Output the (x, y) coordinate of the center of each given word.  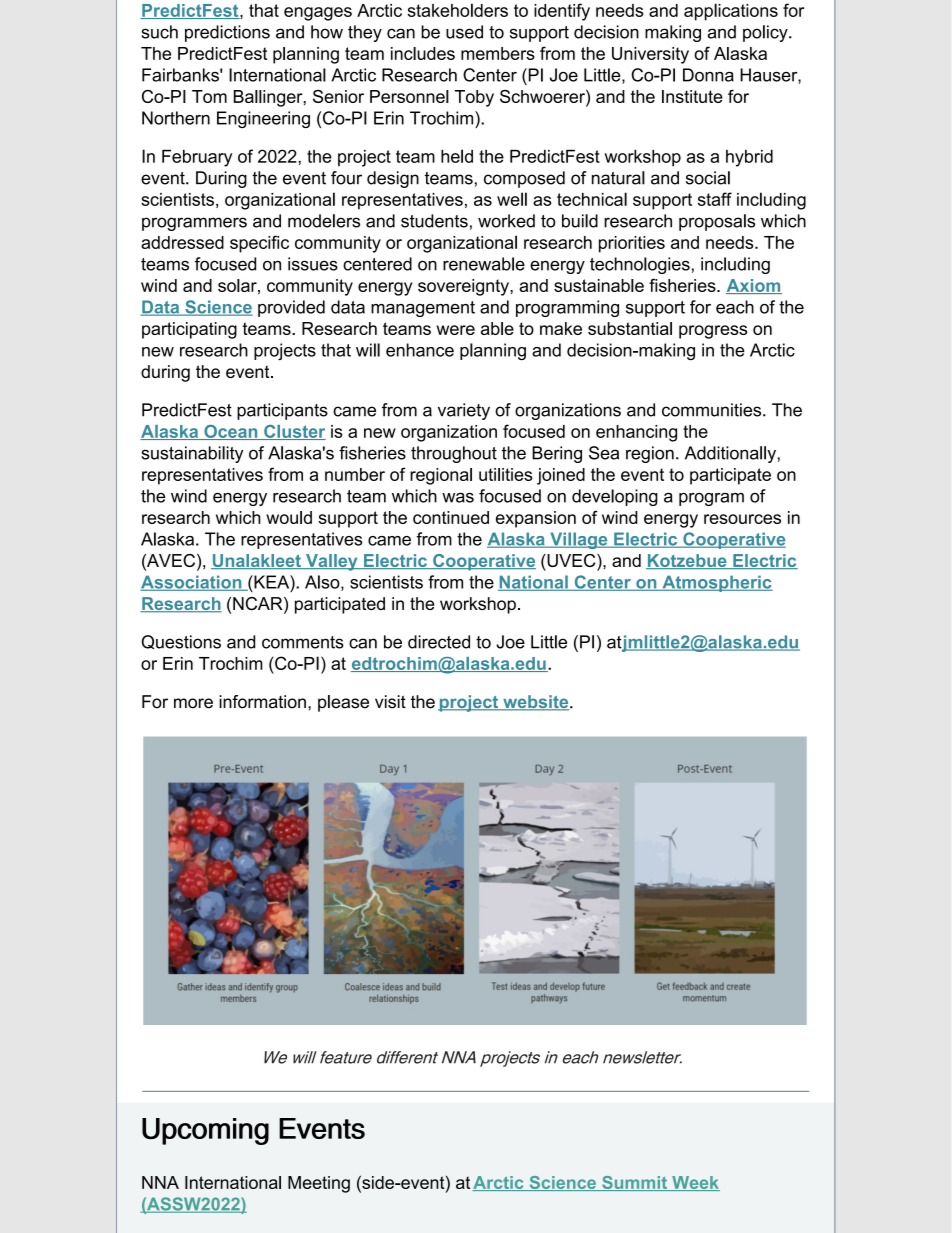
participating (189, 330)
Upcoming (205, 1131)
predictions (227, 33)
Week (695, 1183)
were (456, 330)
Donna (708, 75)
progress (713, 332)
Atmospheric (716, 583)
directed (439, 642)
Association (192, 583)
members (498, 53)
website (536, 703)
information (262, 702)
